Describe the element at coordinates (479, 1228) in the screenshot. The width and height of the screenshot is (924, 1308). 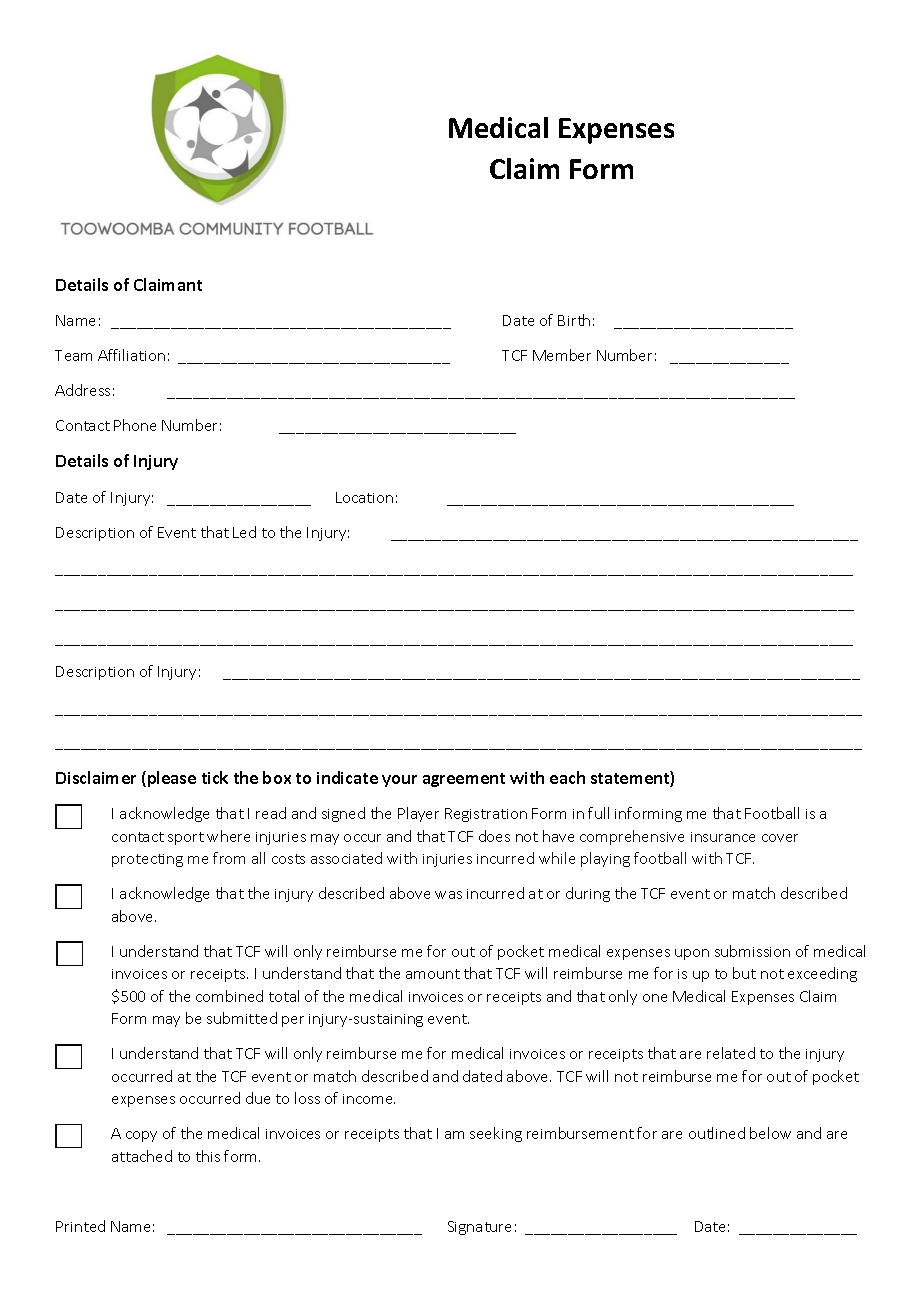
I see `Signature` at that location.
